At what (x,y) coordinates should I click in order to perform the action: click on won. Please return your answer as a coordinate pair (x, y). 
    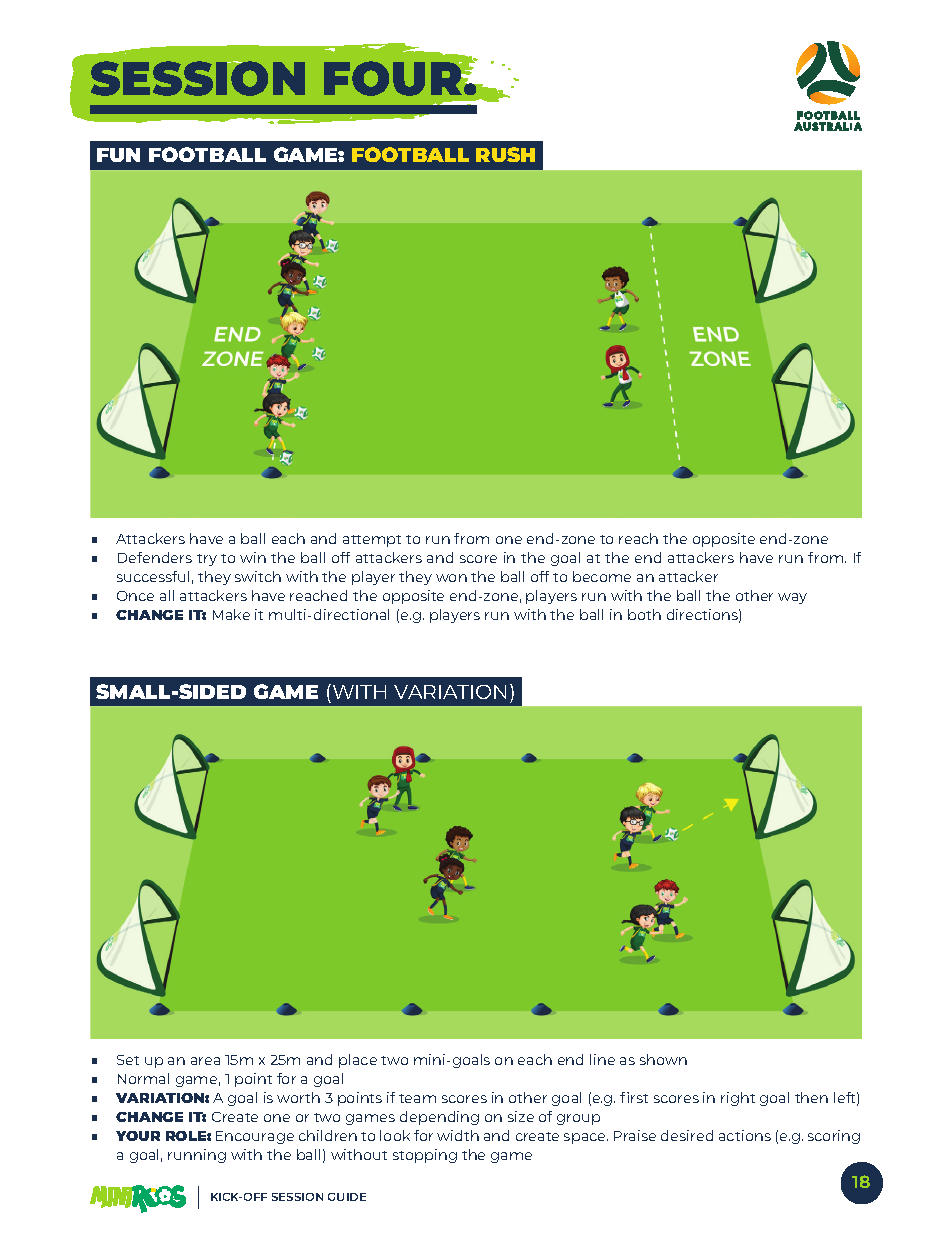
    Looking at the image, I should click on (451, 578).
